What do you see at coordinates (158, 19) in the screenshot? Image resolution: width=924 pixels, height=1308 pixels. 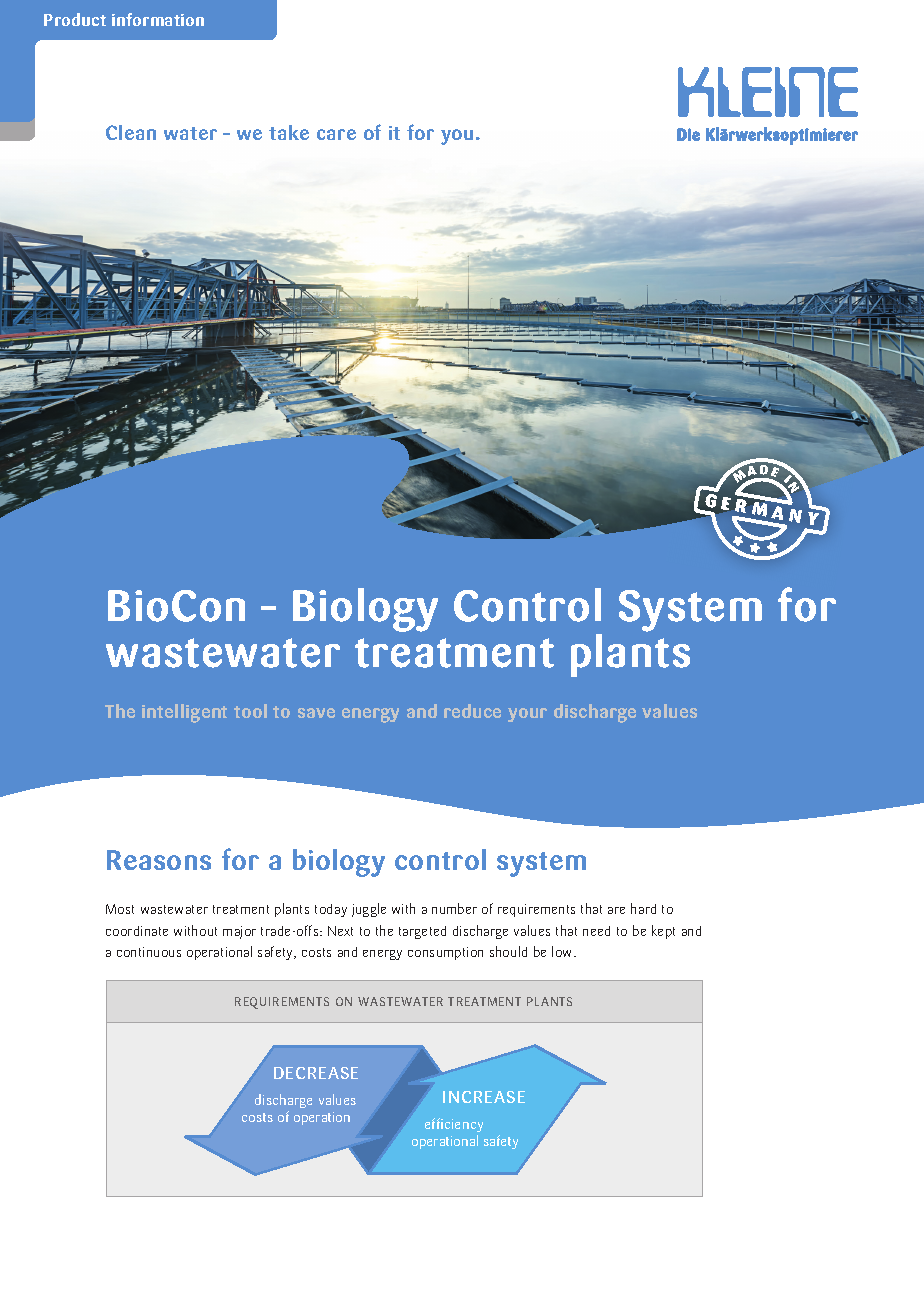 I see `information` at bounding box center [158, 19].
